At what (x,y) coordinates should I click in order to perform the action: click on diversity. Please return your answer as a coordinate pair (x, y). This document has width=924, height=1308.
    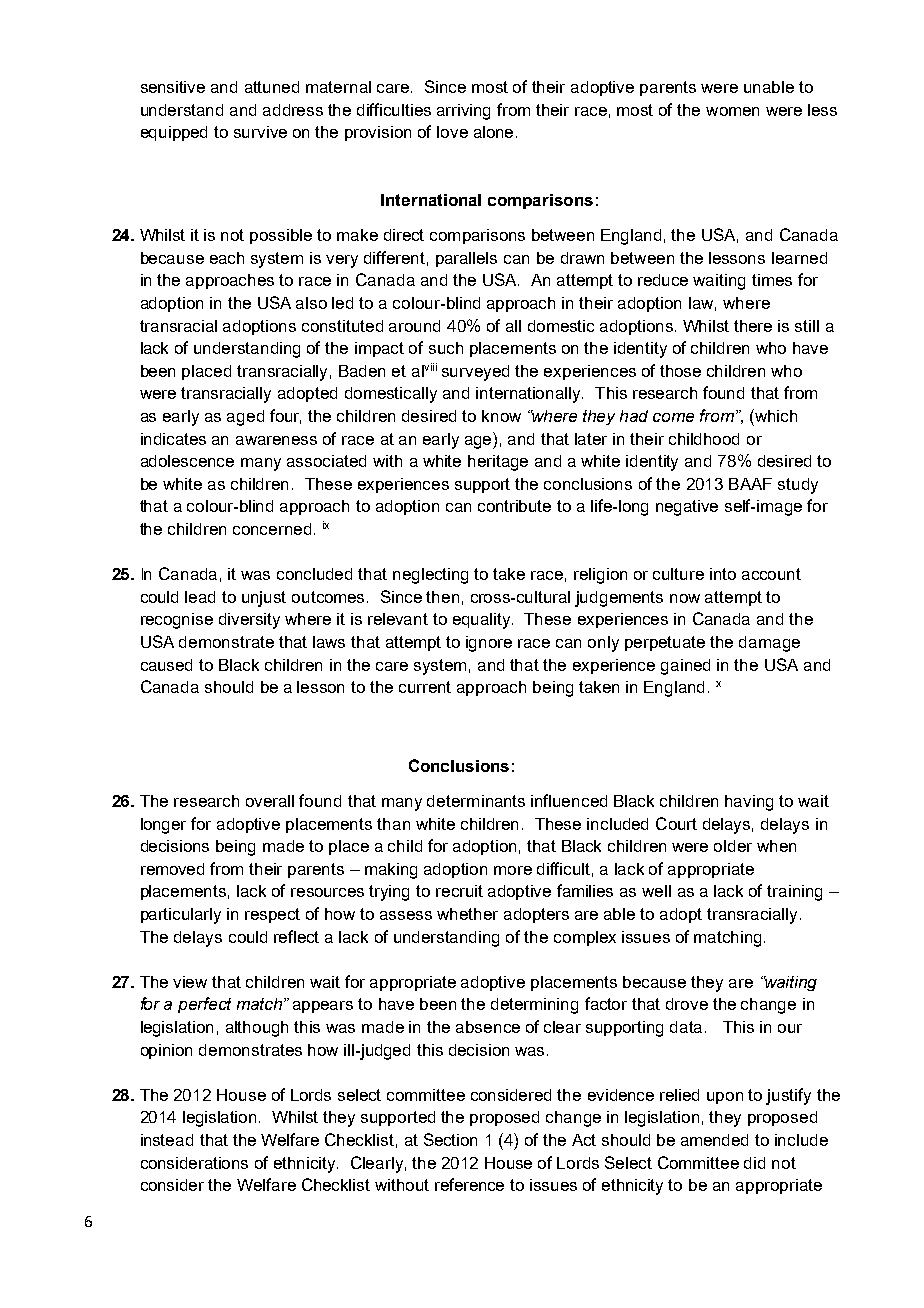
    Looking at the image, I should click on (249, 621).
